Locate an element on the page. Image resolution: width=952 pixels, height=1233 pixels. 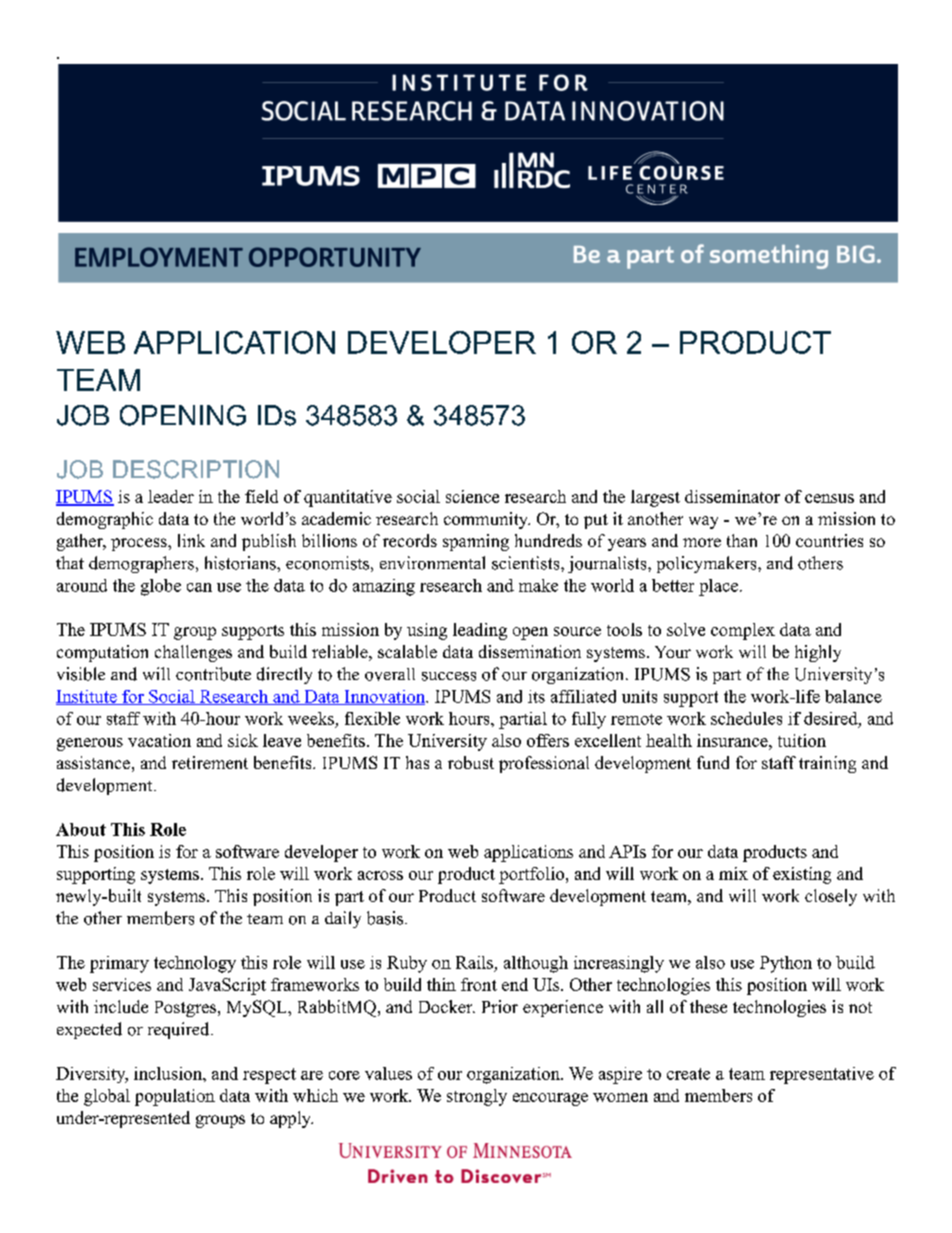
census is located at coordinates (829, 498).
